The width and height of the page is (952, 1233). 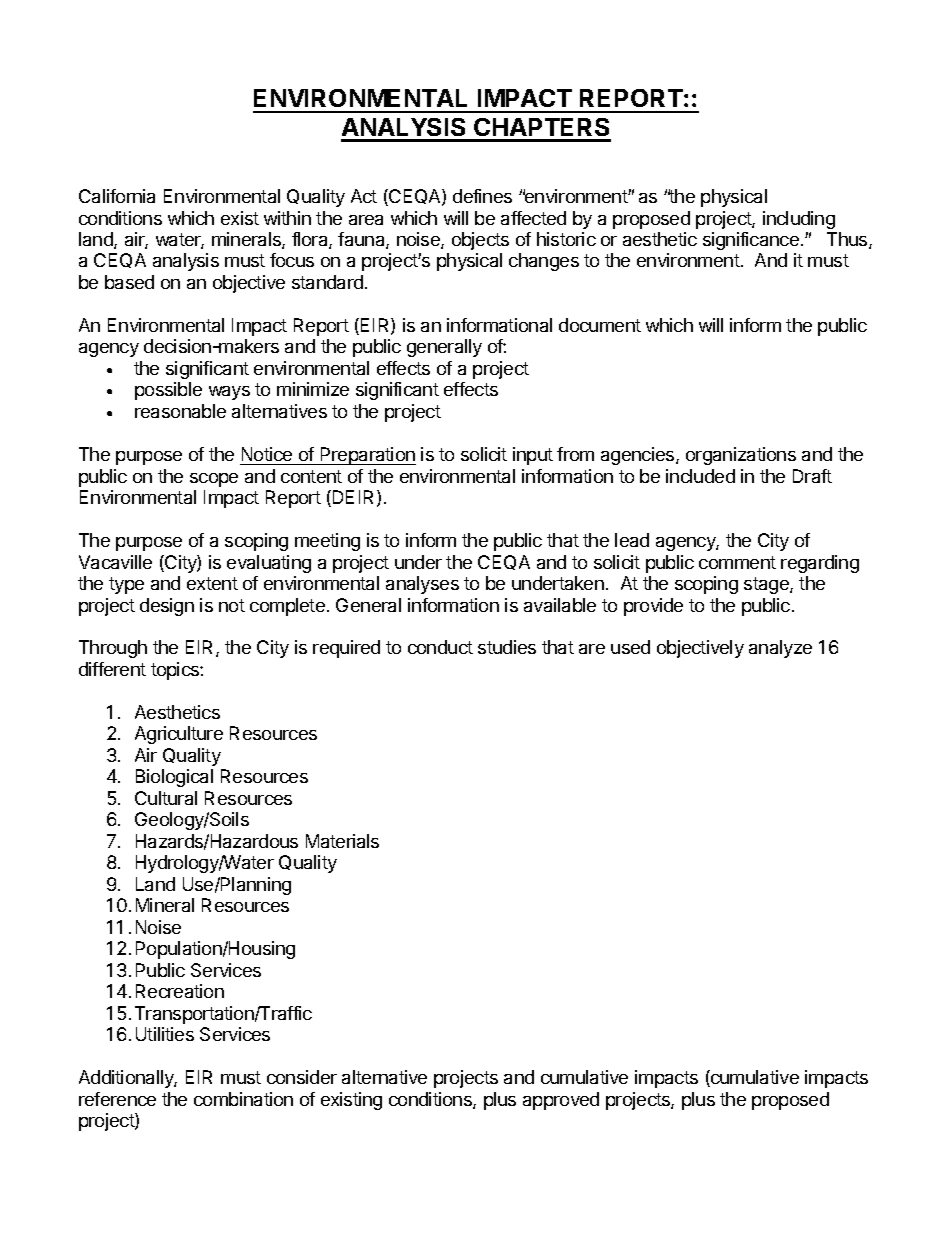 I want to click on significance, so click(x=751, y=241).
